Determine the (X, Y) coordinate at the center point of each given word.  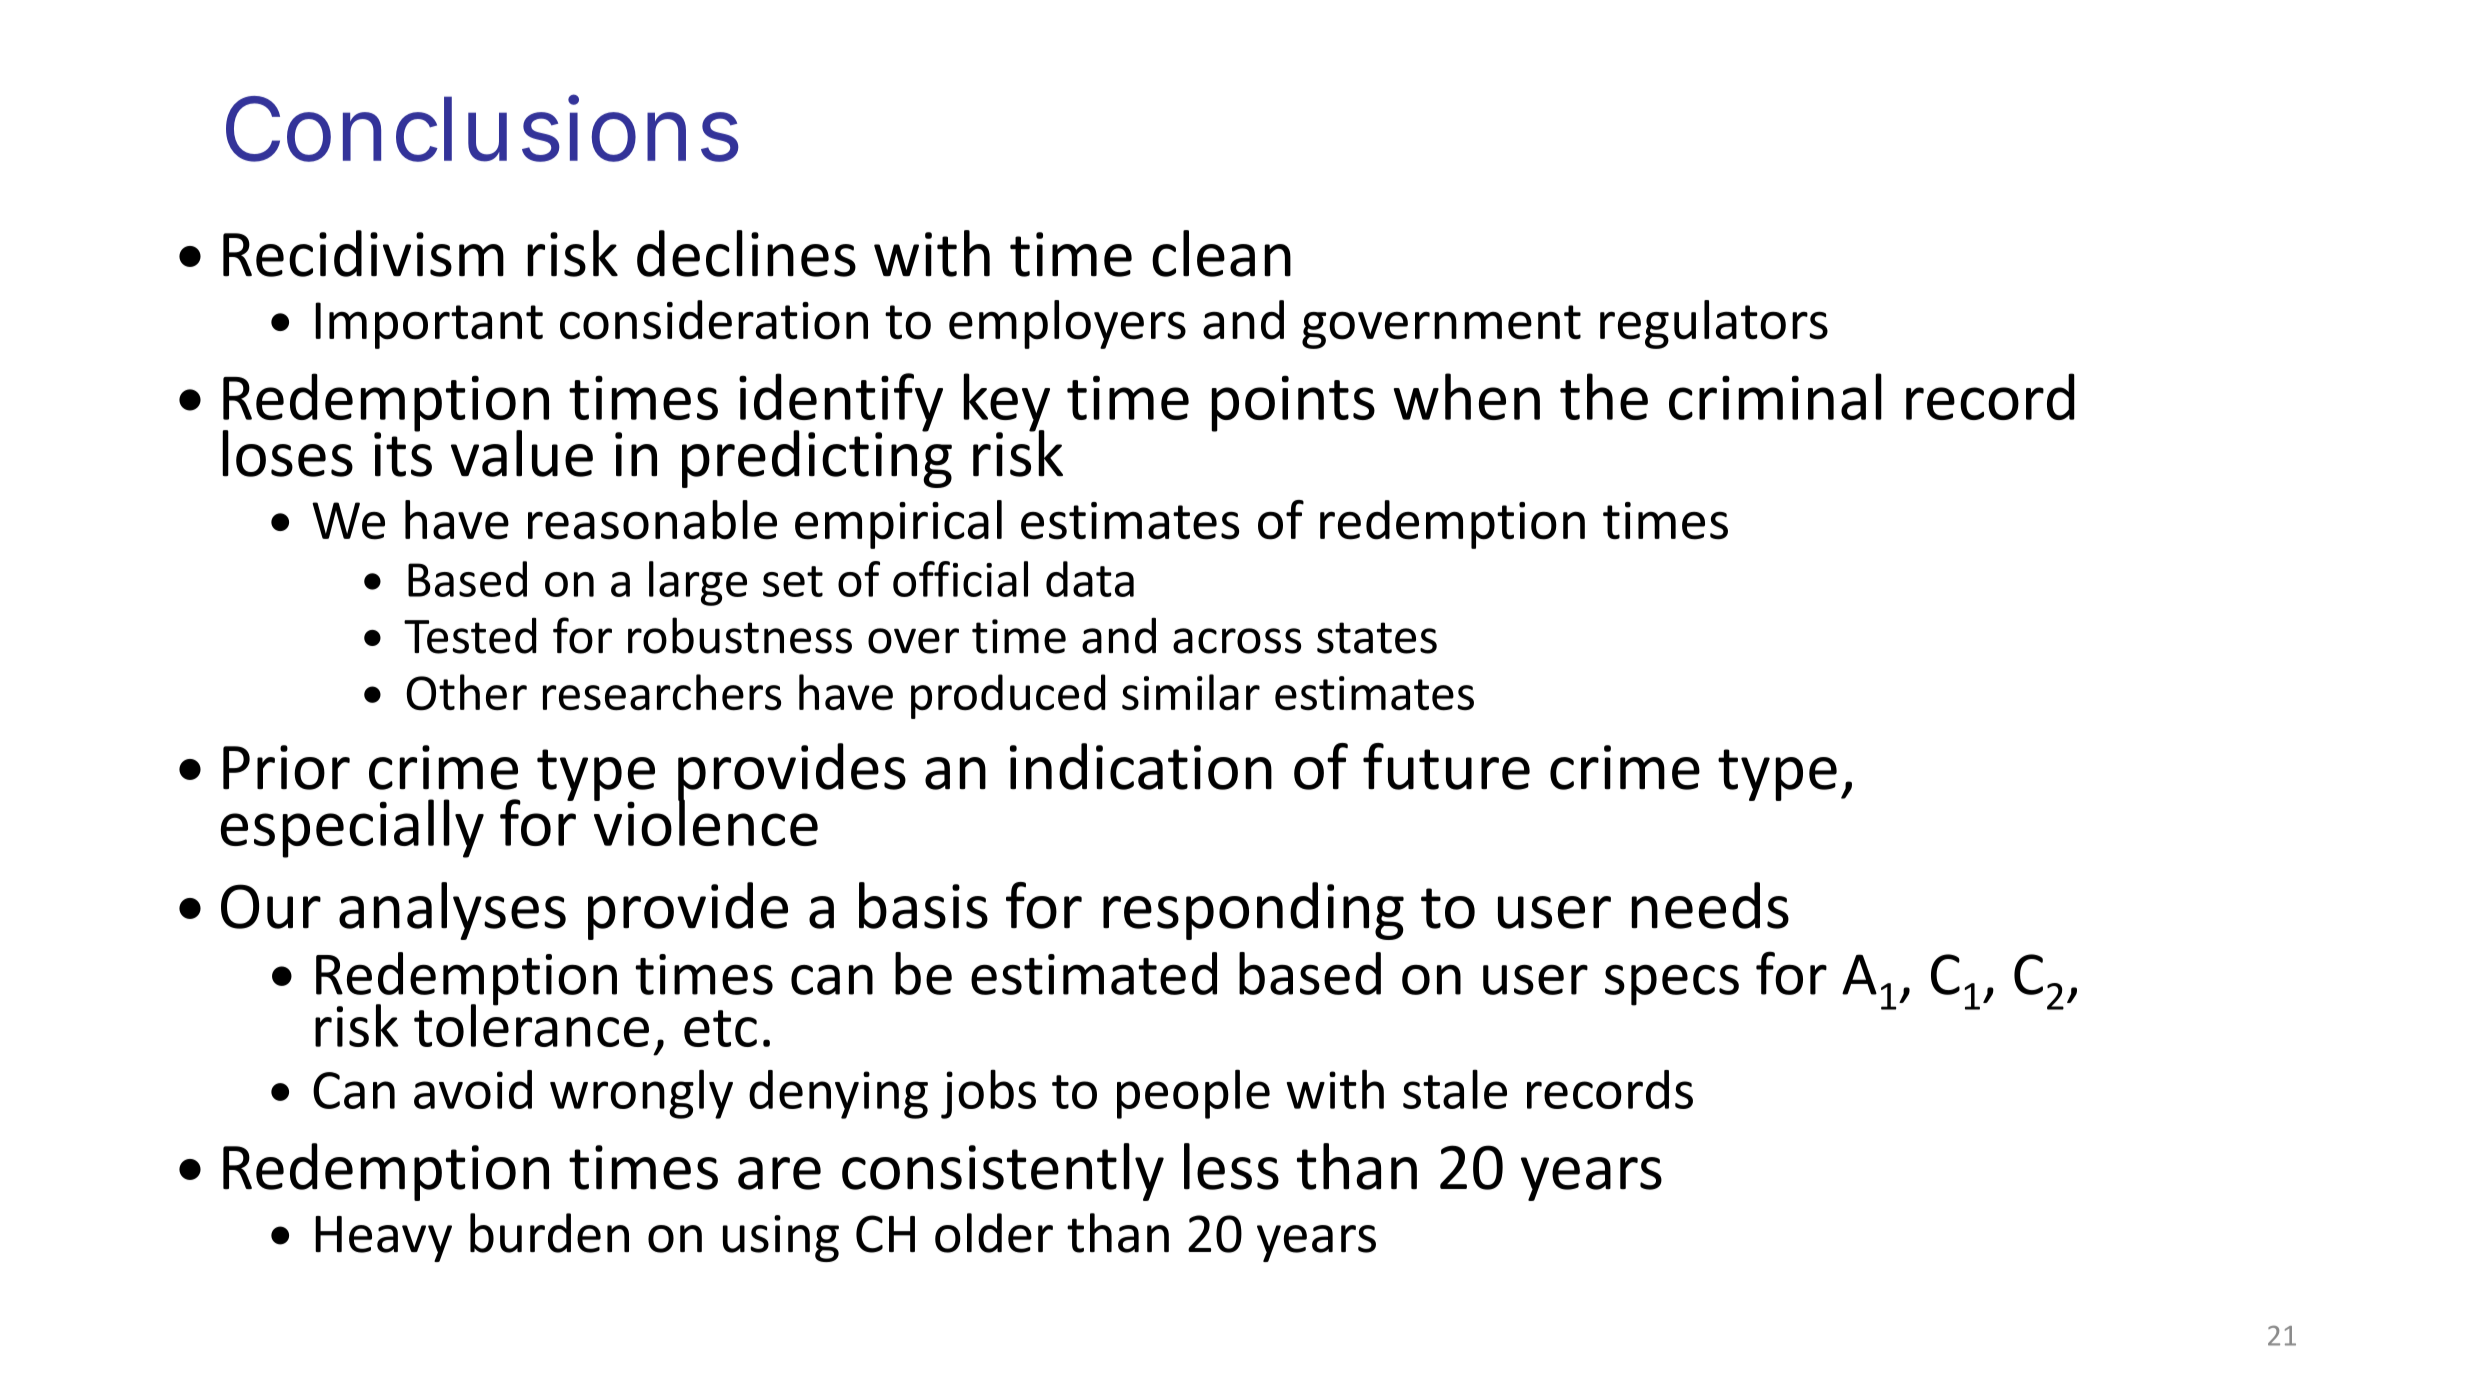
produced (1008, 696)
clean (1221, 253)
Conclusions (482, 128)
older (994, 1233)
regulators (1714, 324)
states (1377, 638)
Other (466, 692)
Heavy (383, 1239)
